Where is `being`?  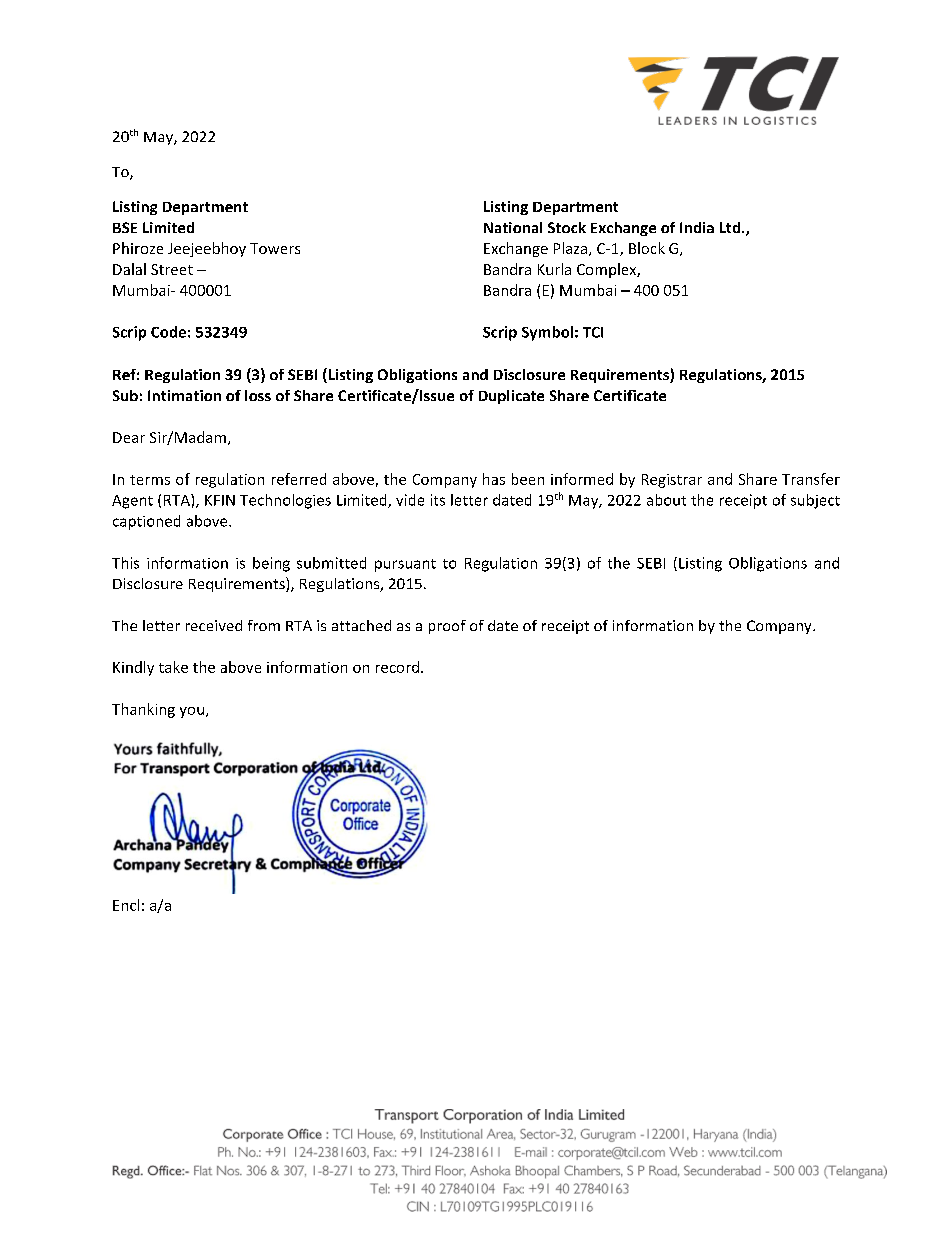
being is located at coordinates (271, 564).
